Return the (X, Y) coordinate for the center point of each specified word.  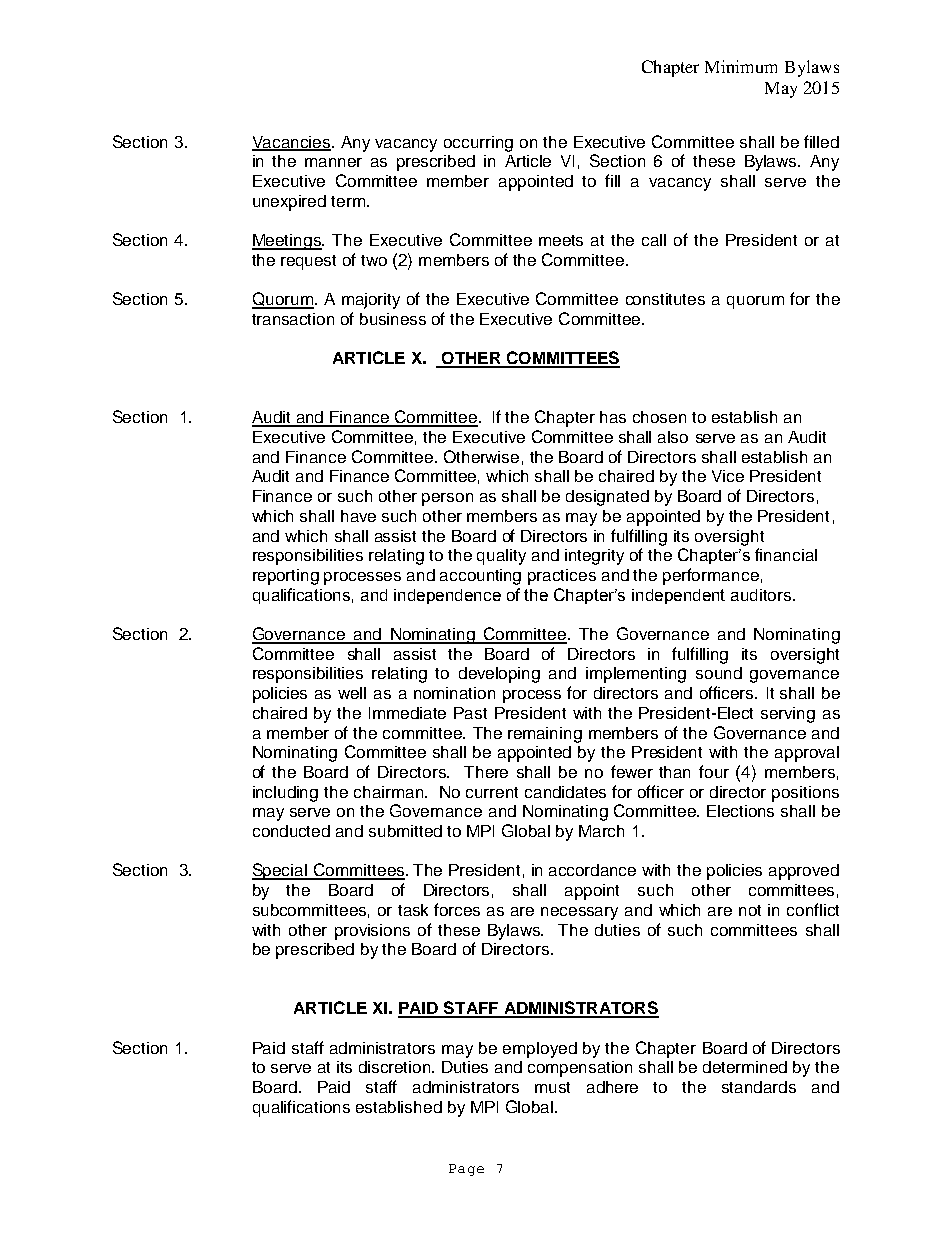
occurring (478, 144)
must (552, 1087)
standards (759, 1087)
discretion (396, 1067)
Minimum (741, 66)
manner (333, 162)
